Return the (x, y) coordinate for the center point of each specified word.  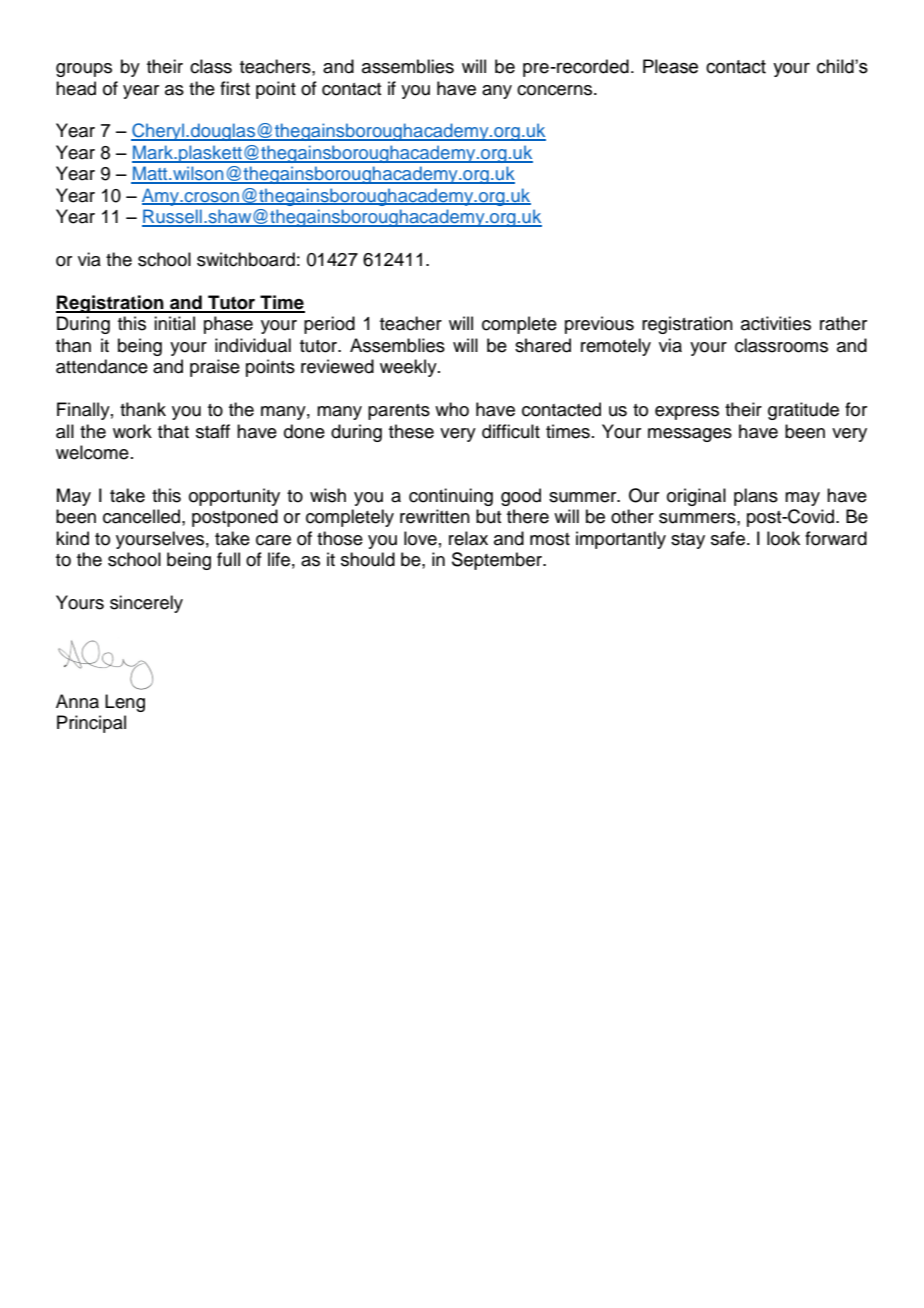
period (329, 325)
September (498, 561)
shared (543, 345)
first (235, 88)
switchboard (246, 259)
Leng (125, 703)
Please (670, 66)
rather (843, 323)
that (173, 431)
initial (174, 323)
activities (776, 323)
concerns (556, 90)
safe (728, 538)
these (411, 431)
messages (690, 435)
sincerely (146, 604)
